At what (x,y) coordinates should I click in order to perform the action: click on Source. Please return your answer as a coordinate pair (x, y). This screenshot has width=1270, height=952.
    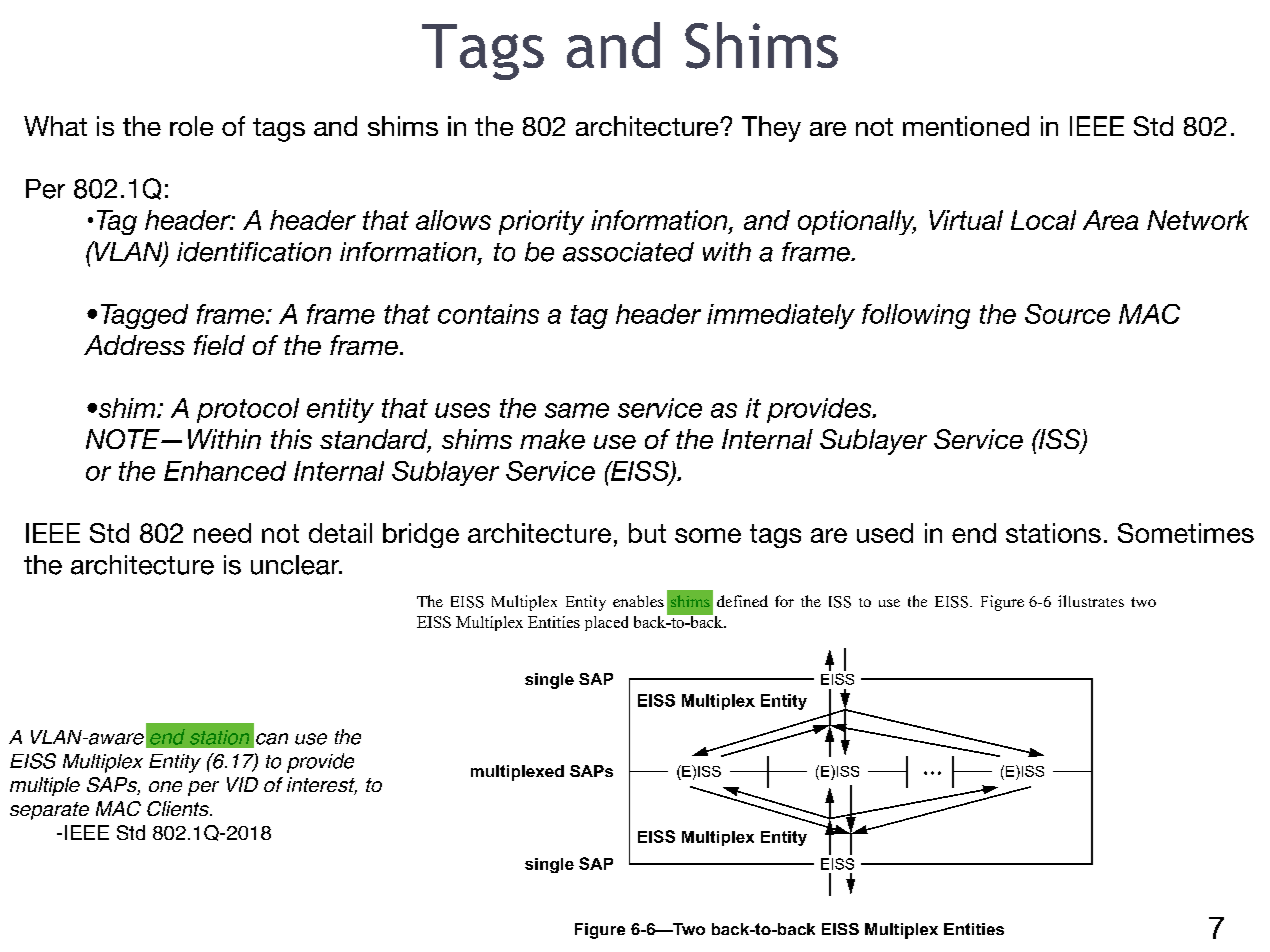
    Looking at the image, I should click on (1067, 314).
